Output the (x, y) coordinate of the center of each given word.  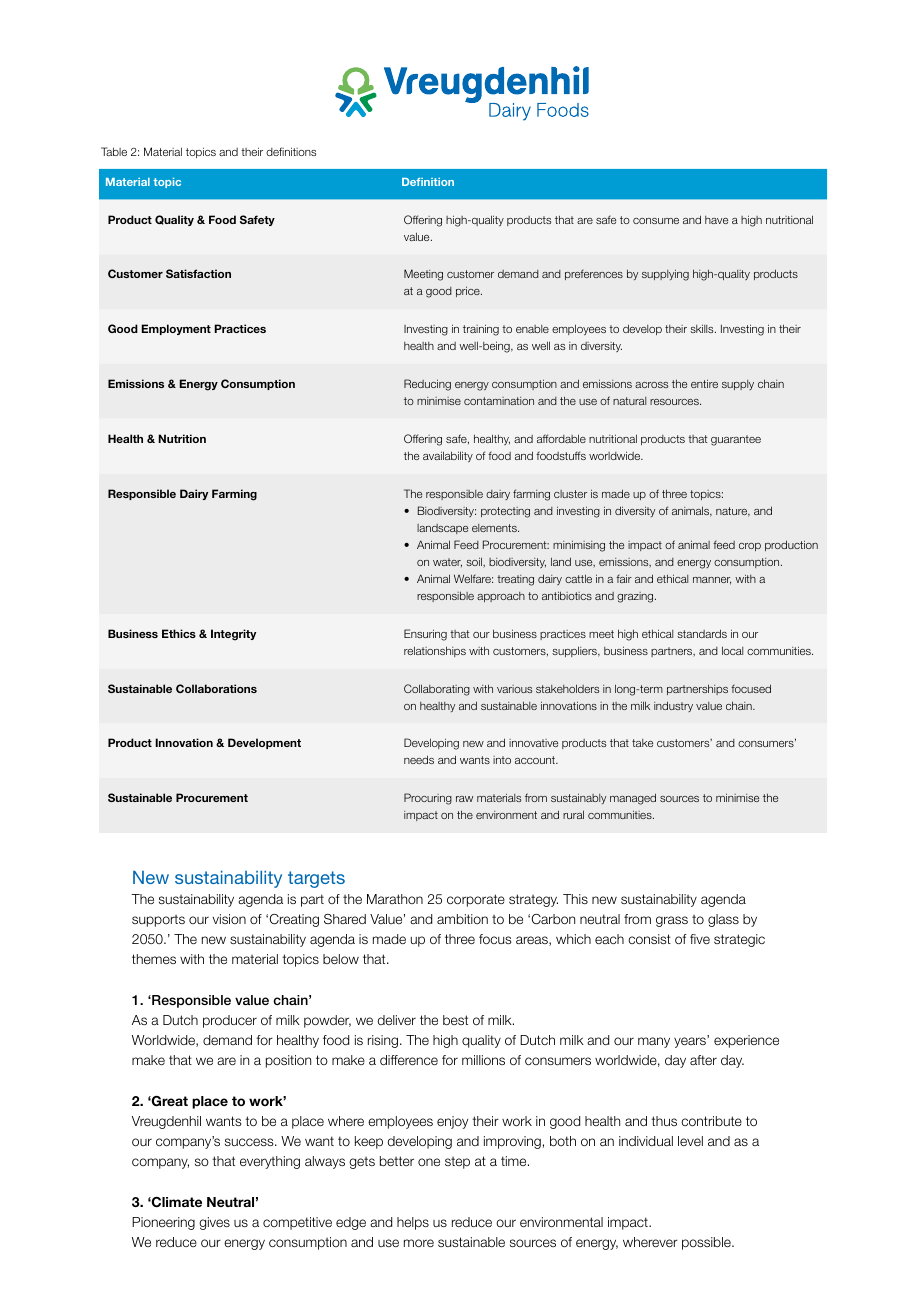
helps (413, 1223)
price (469, 291)
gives (214, 1223)
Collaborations (216, 688)
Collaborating (437, 690)
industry (673, 706)
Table (114, 151)
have (716, 220)
